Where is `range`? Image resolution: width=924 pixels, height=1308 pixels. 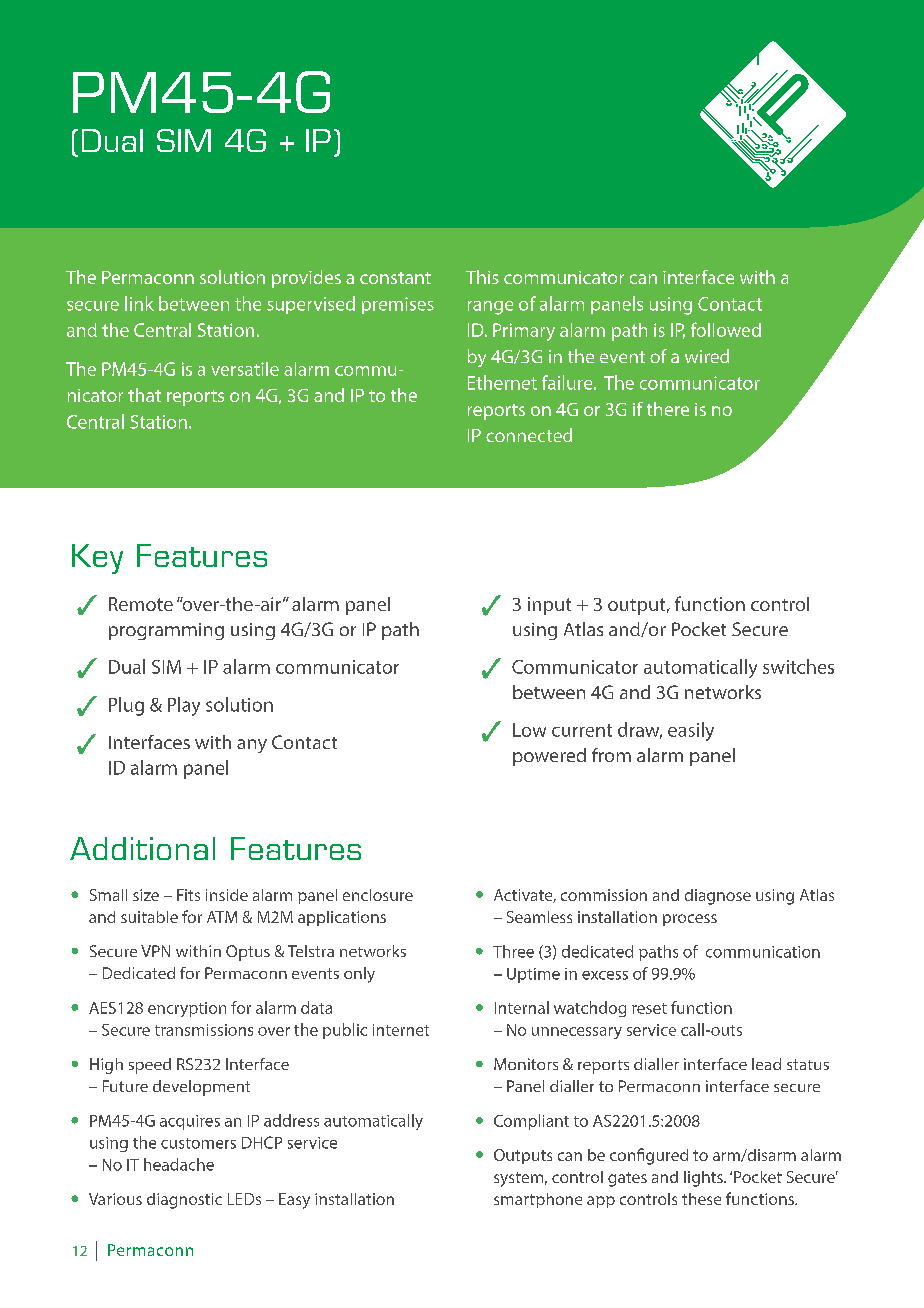
range is located at coordinates (490, 308).
